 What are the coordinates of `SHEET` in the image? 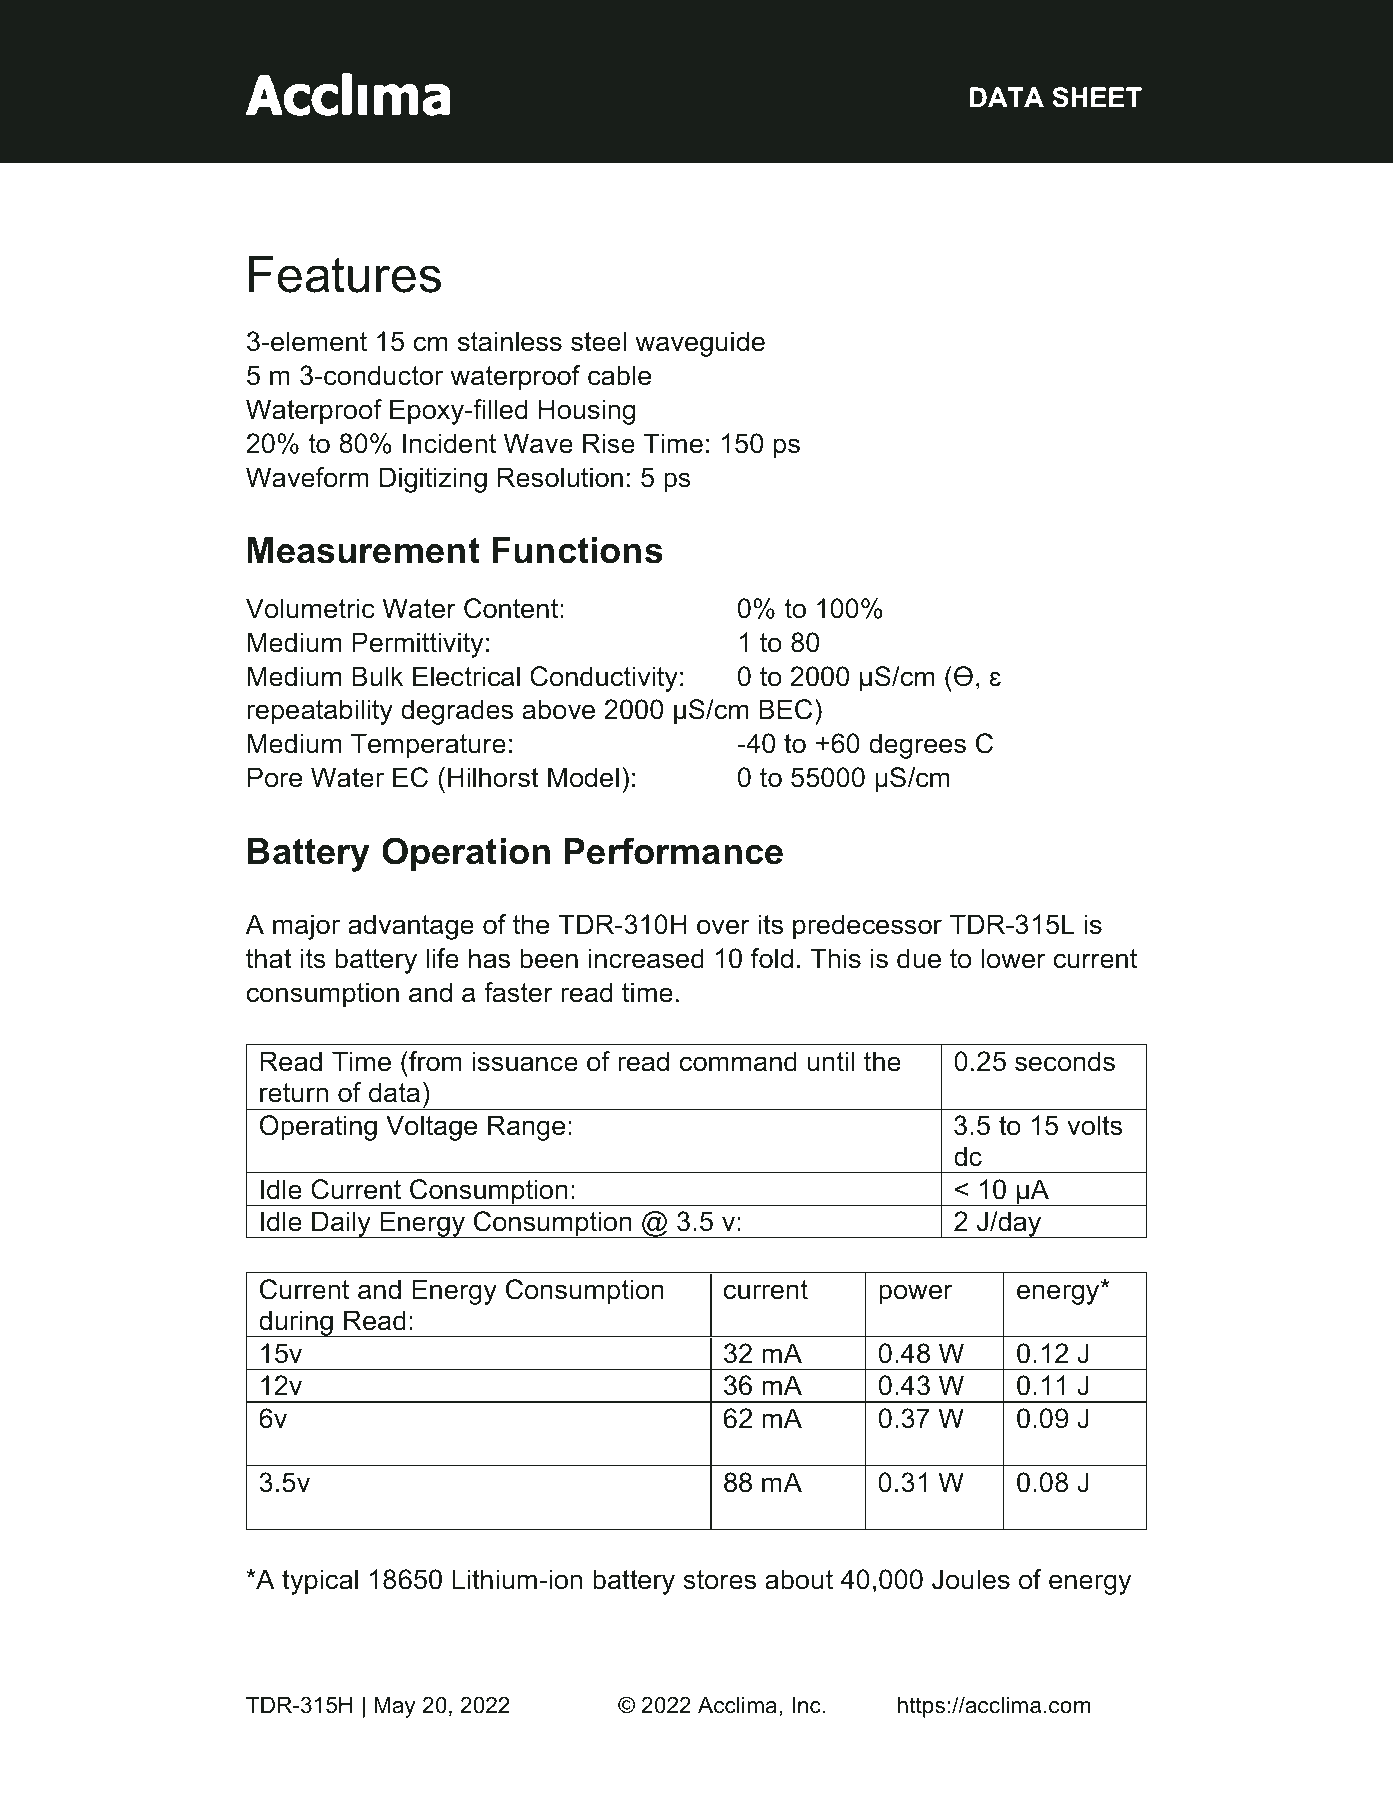 It's located at (1097, 97).
